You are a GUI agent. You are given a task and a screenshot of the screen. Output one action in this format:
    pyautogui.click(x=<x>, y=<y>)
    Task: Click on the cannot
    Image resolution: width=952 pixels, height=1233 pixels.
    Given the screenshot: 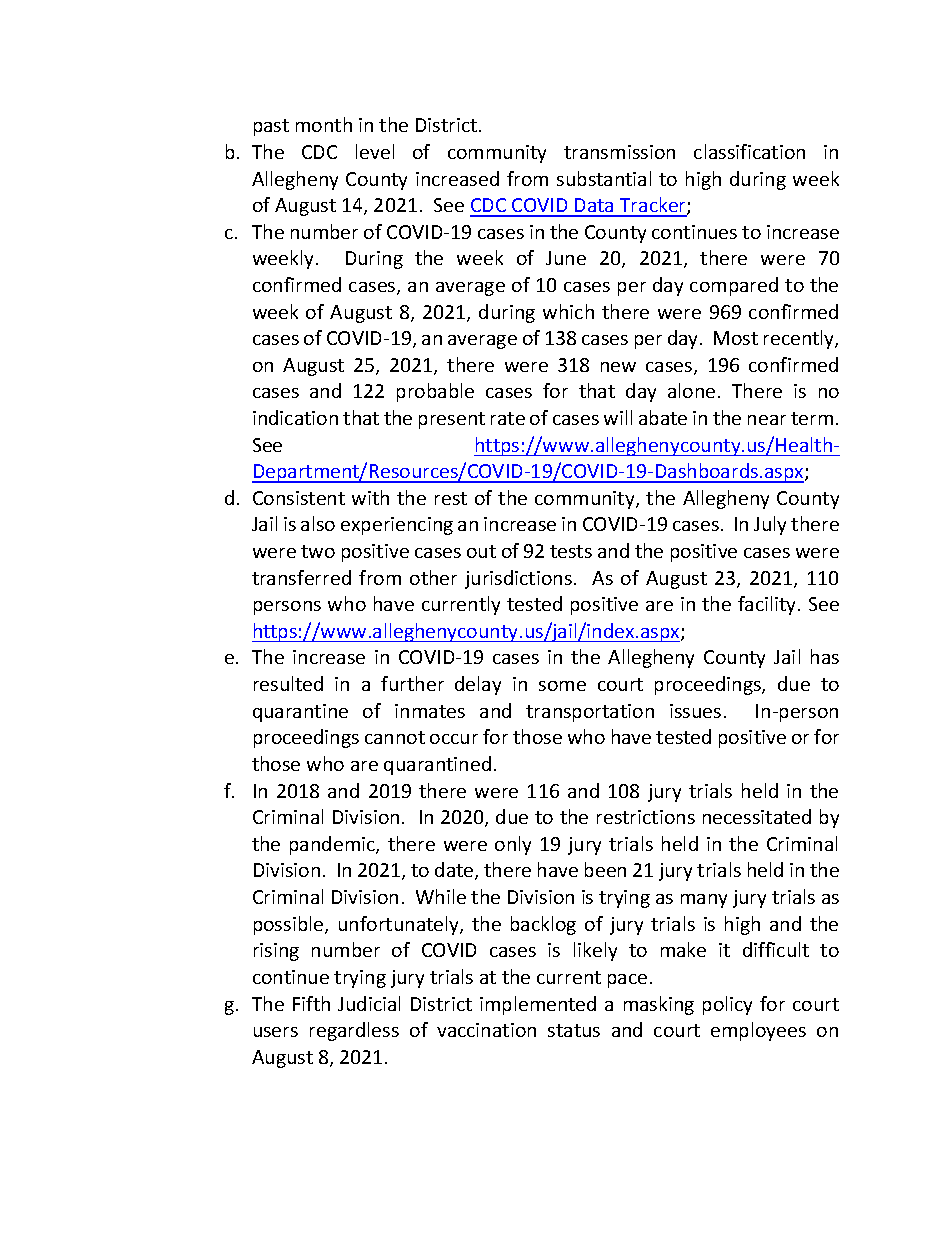 What is the action you would take?
    pyautogui.click(x=395, y=737)
